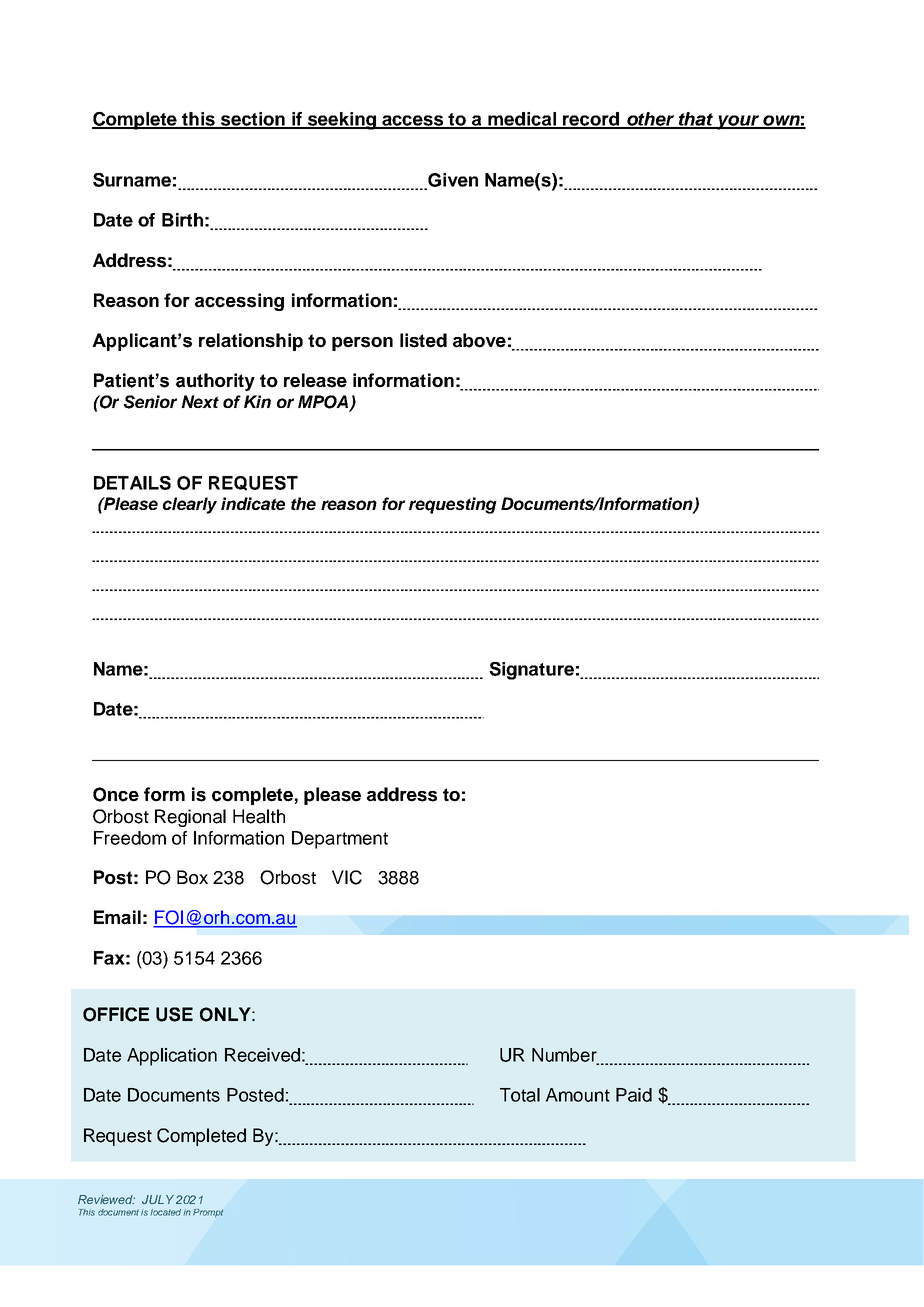 The height and width of the page is (1307, 924). Describe the element at coordinates (520, 1095) in the page. I see `Total` at that location.
